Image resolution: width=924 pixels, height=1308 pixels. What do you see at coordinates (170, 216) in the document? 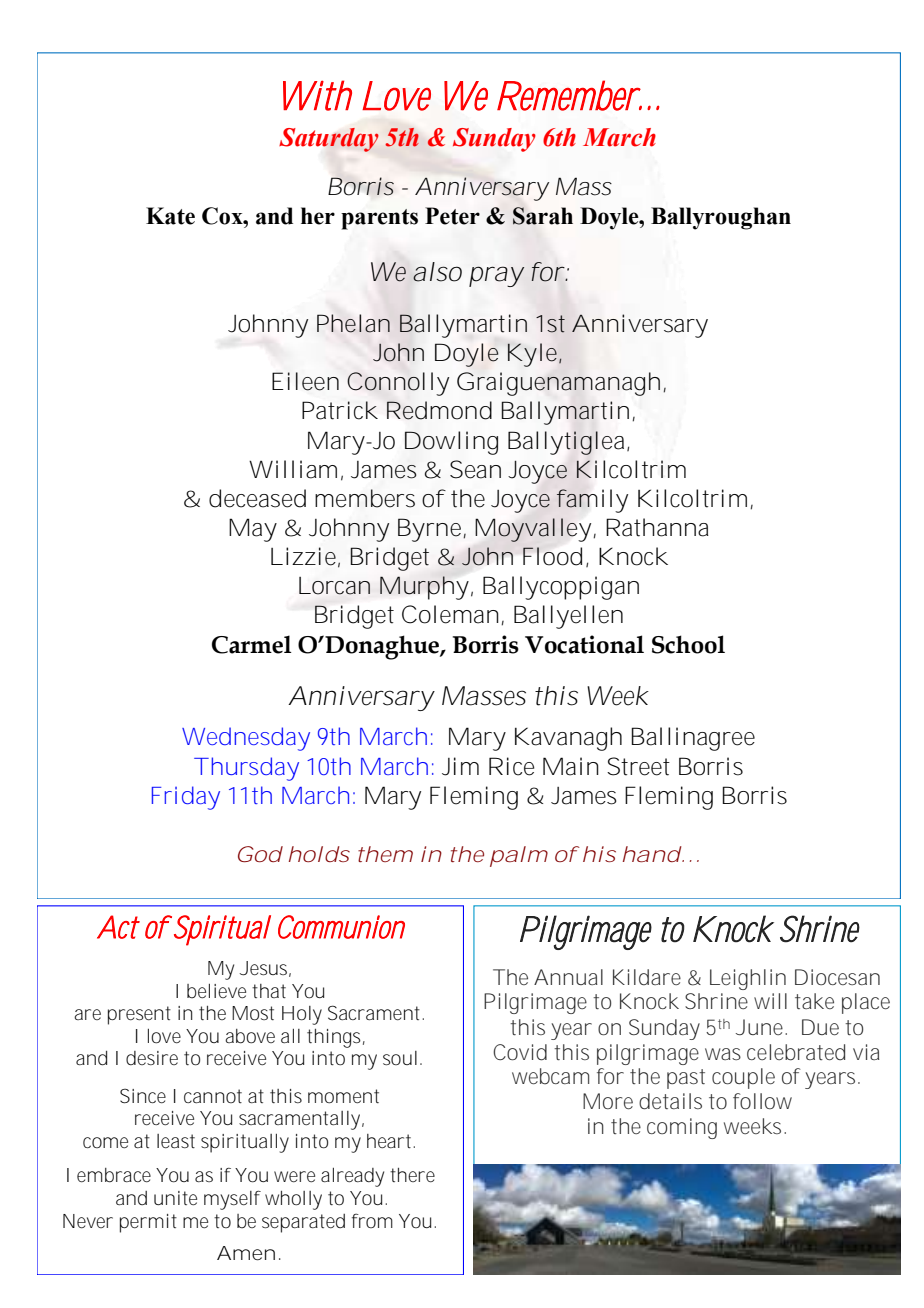
I see `Kate` at bounding box center [170, 216].
